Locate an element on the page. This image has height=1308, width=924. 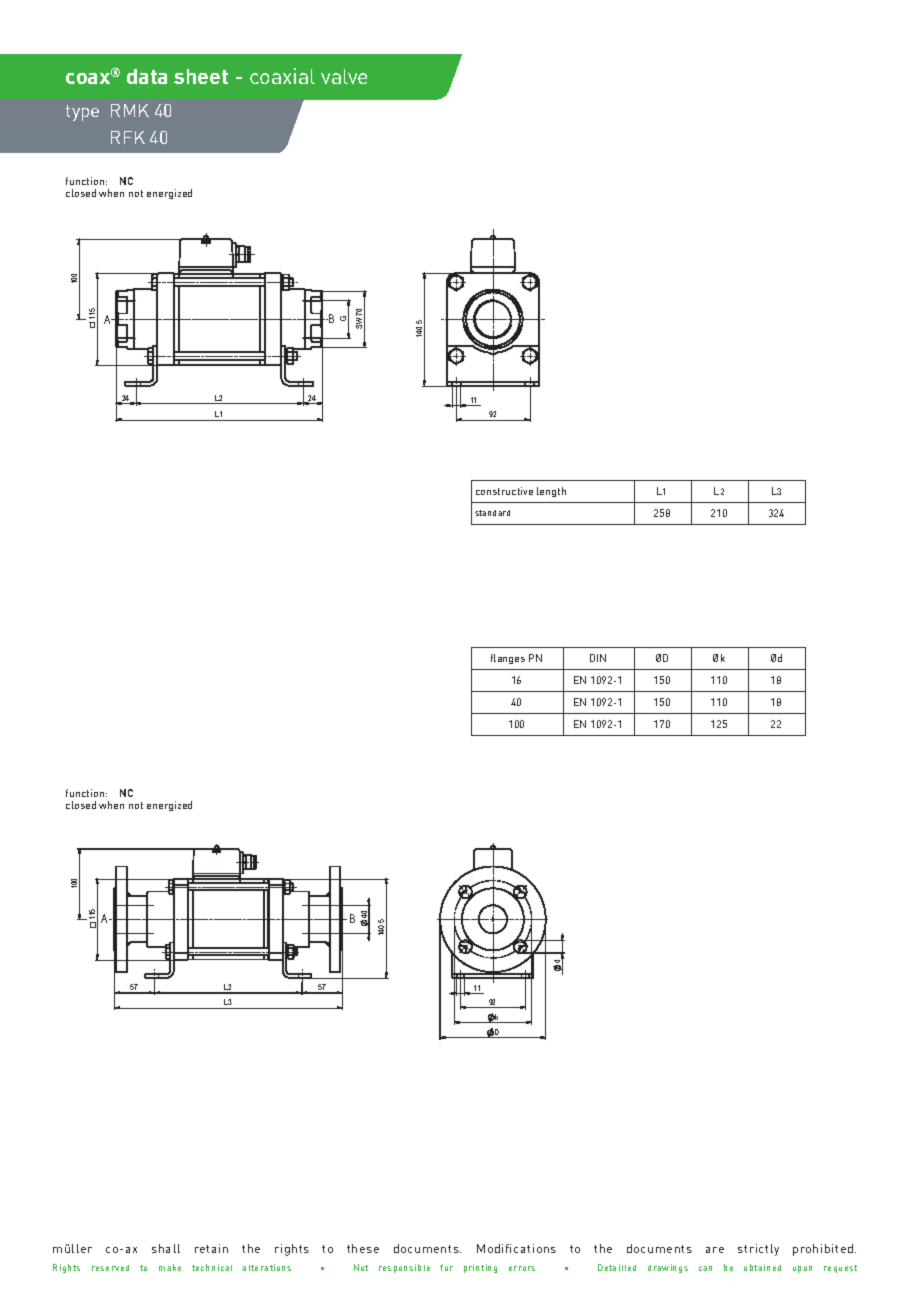
flanges is located at coordinates (508, 659).
